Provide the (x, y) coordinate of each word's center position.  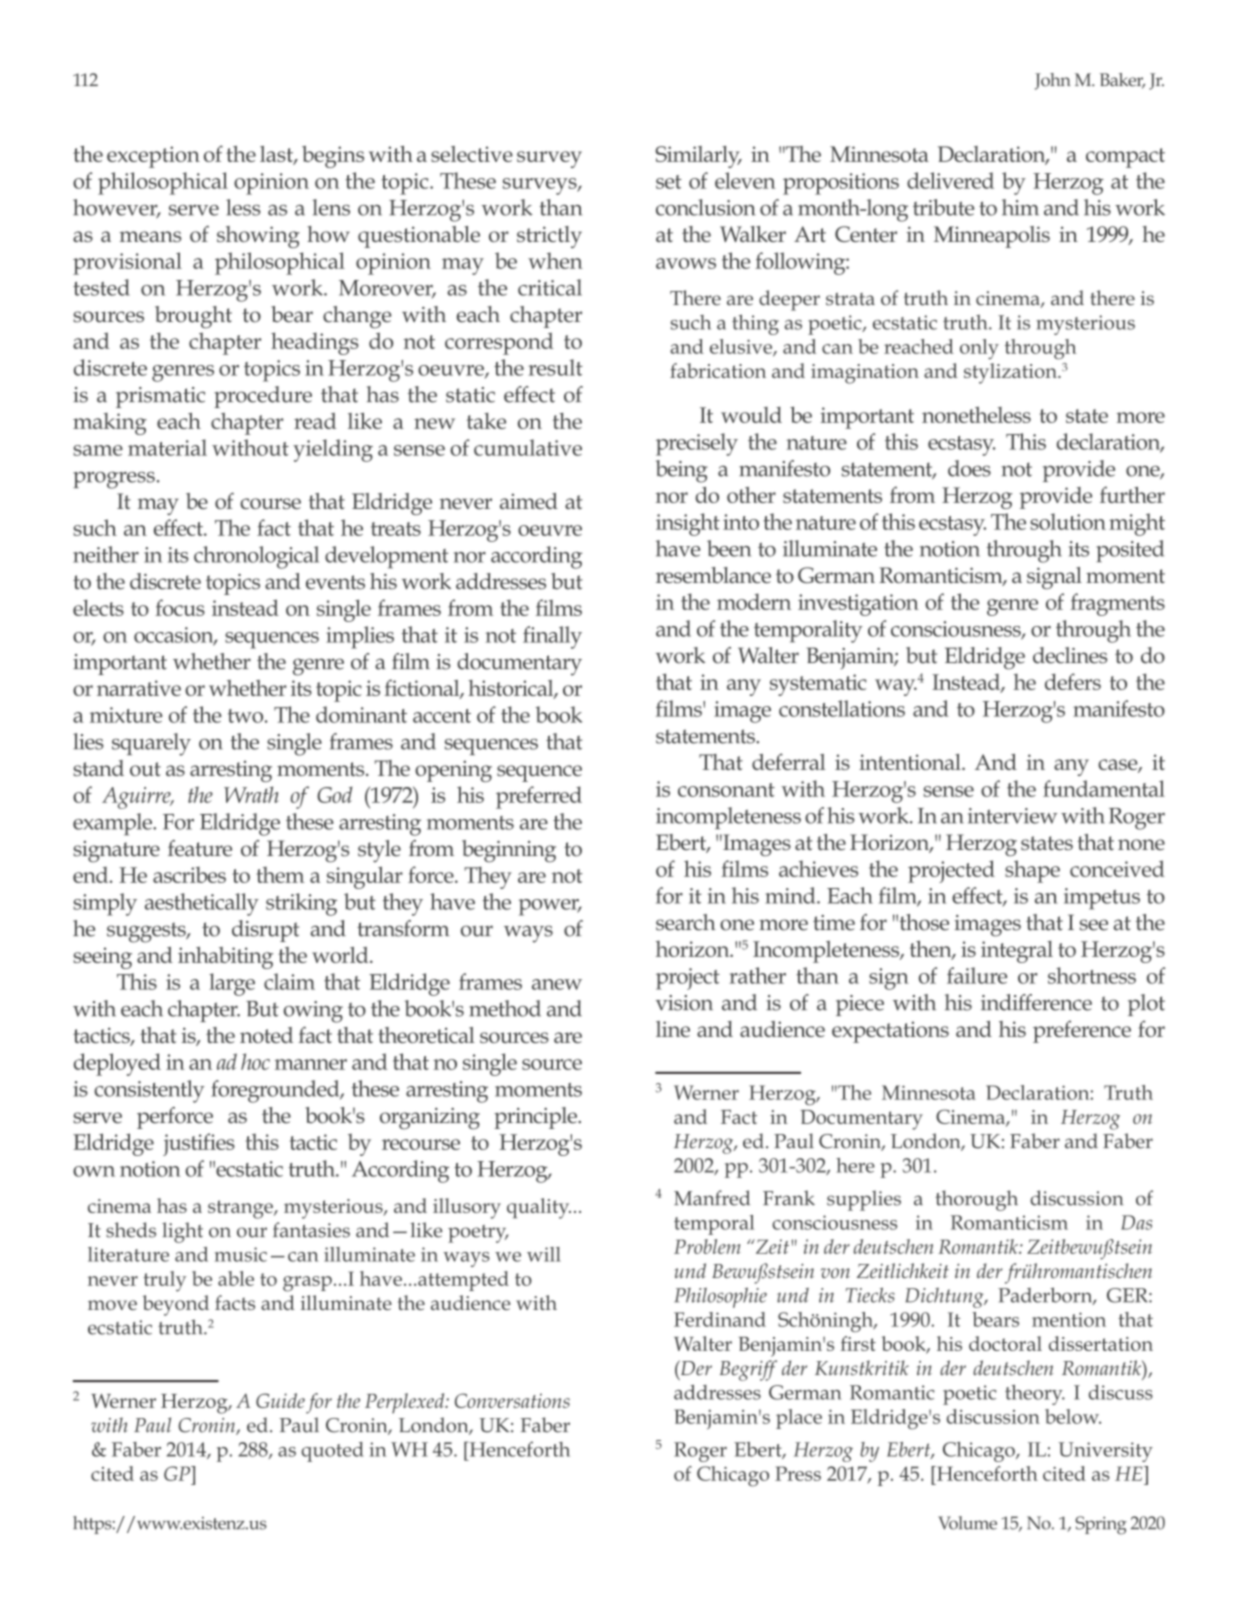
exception (153, 157)
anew (557, 984)
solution (1068, 521)
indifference (1036, 1002)
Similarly (698, 157)
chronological (256, 557)
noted (266, 1035)
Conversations (512, 1400)
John (1053, 81)
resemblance (713, 575)
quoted (332, 1452)
